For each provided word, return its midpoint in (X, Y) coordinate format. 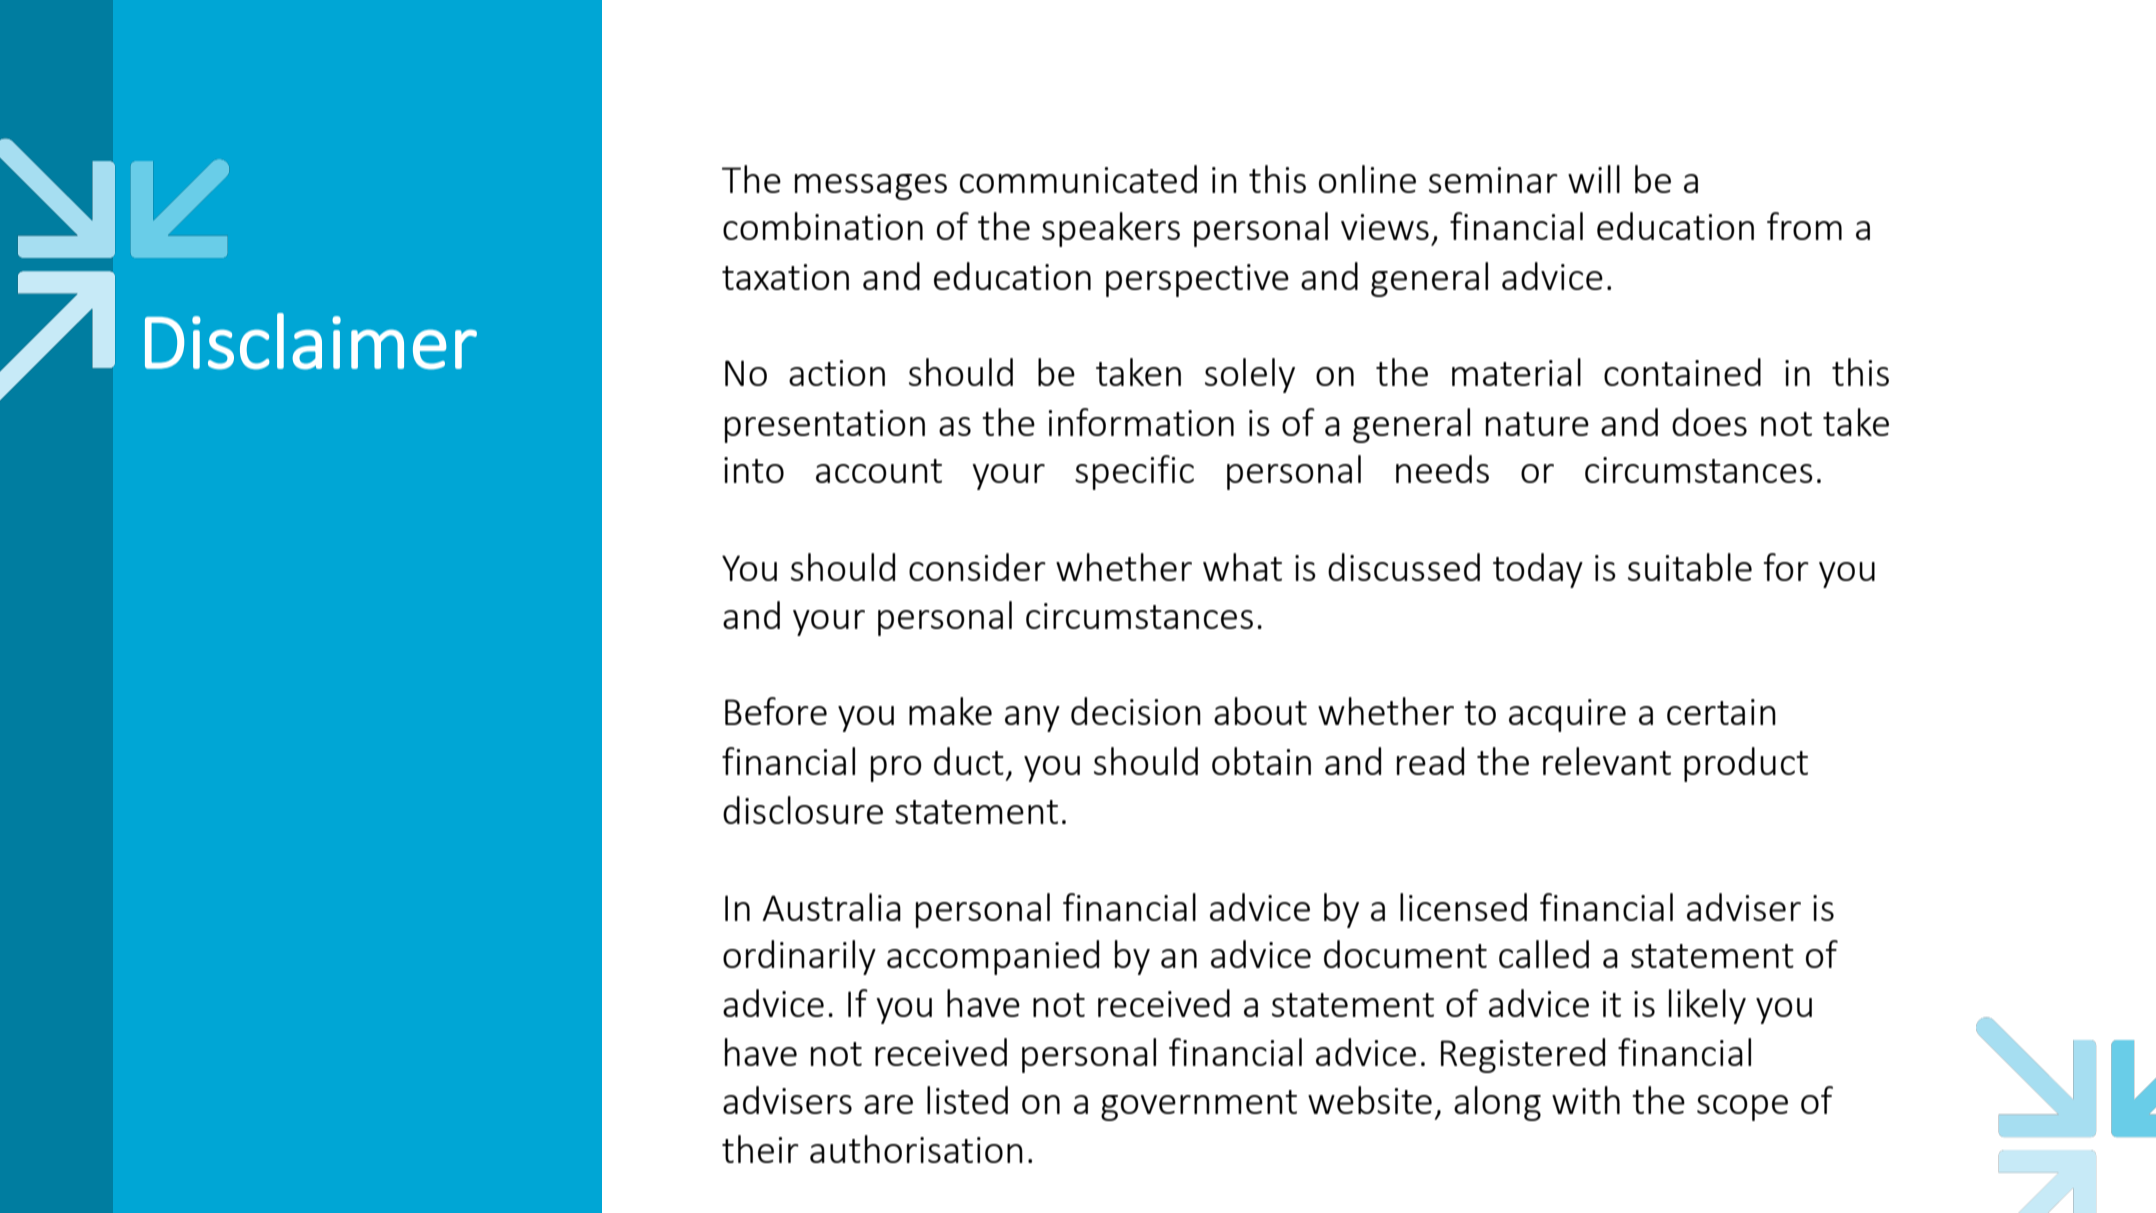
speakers (1111, 229)
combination (823, 226)
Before (776, 711)
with (1586, 1100)
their (760, 1149)
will (1594, 179)
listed (967, 1100)
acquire (1567, 715)
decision (1136, 711)
